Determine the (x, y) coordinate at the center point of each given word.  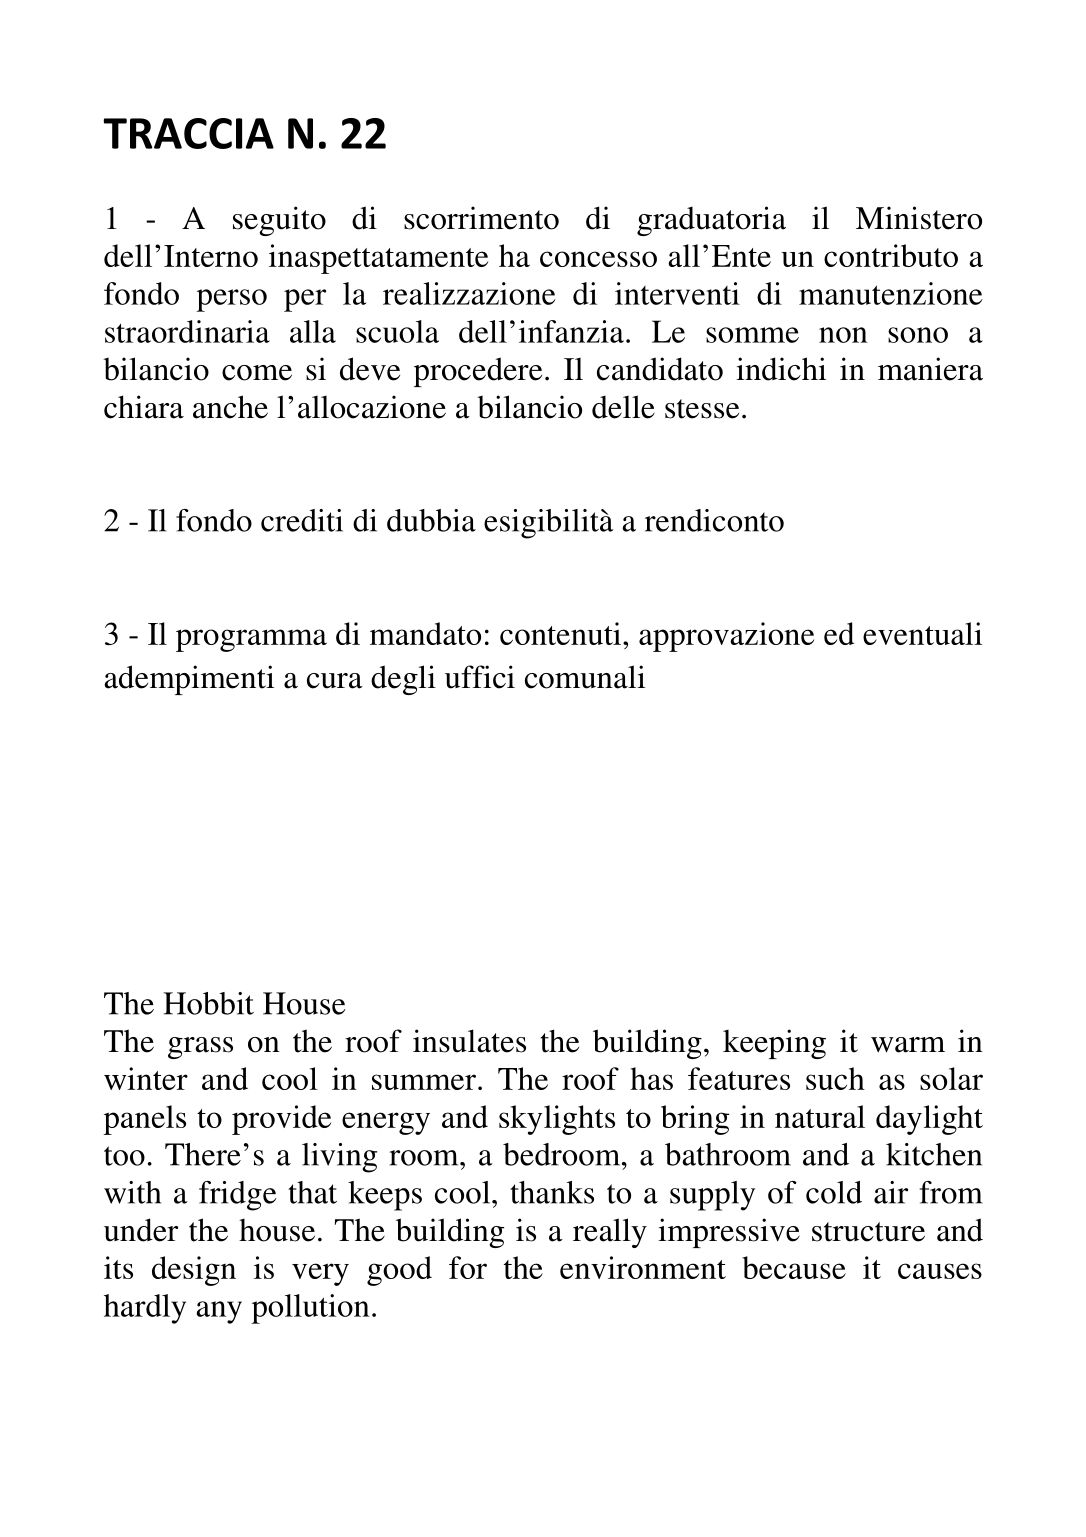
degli (403, 680)
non (843, 335)
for (468, 1267)
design (194, 1271)
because (794, 1267)
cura (335, 681)
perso (232, 300)
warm (908, 1045)
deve (370, 369)
